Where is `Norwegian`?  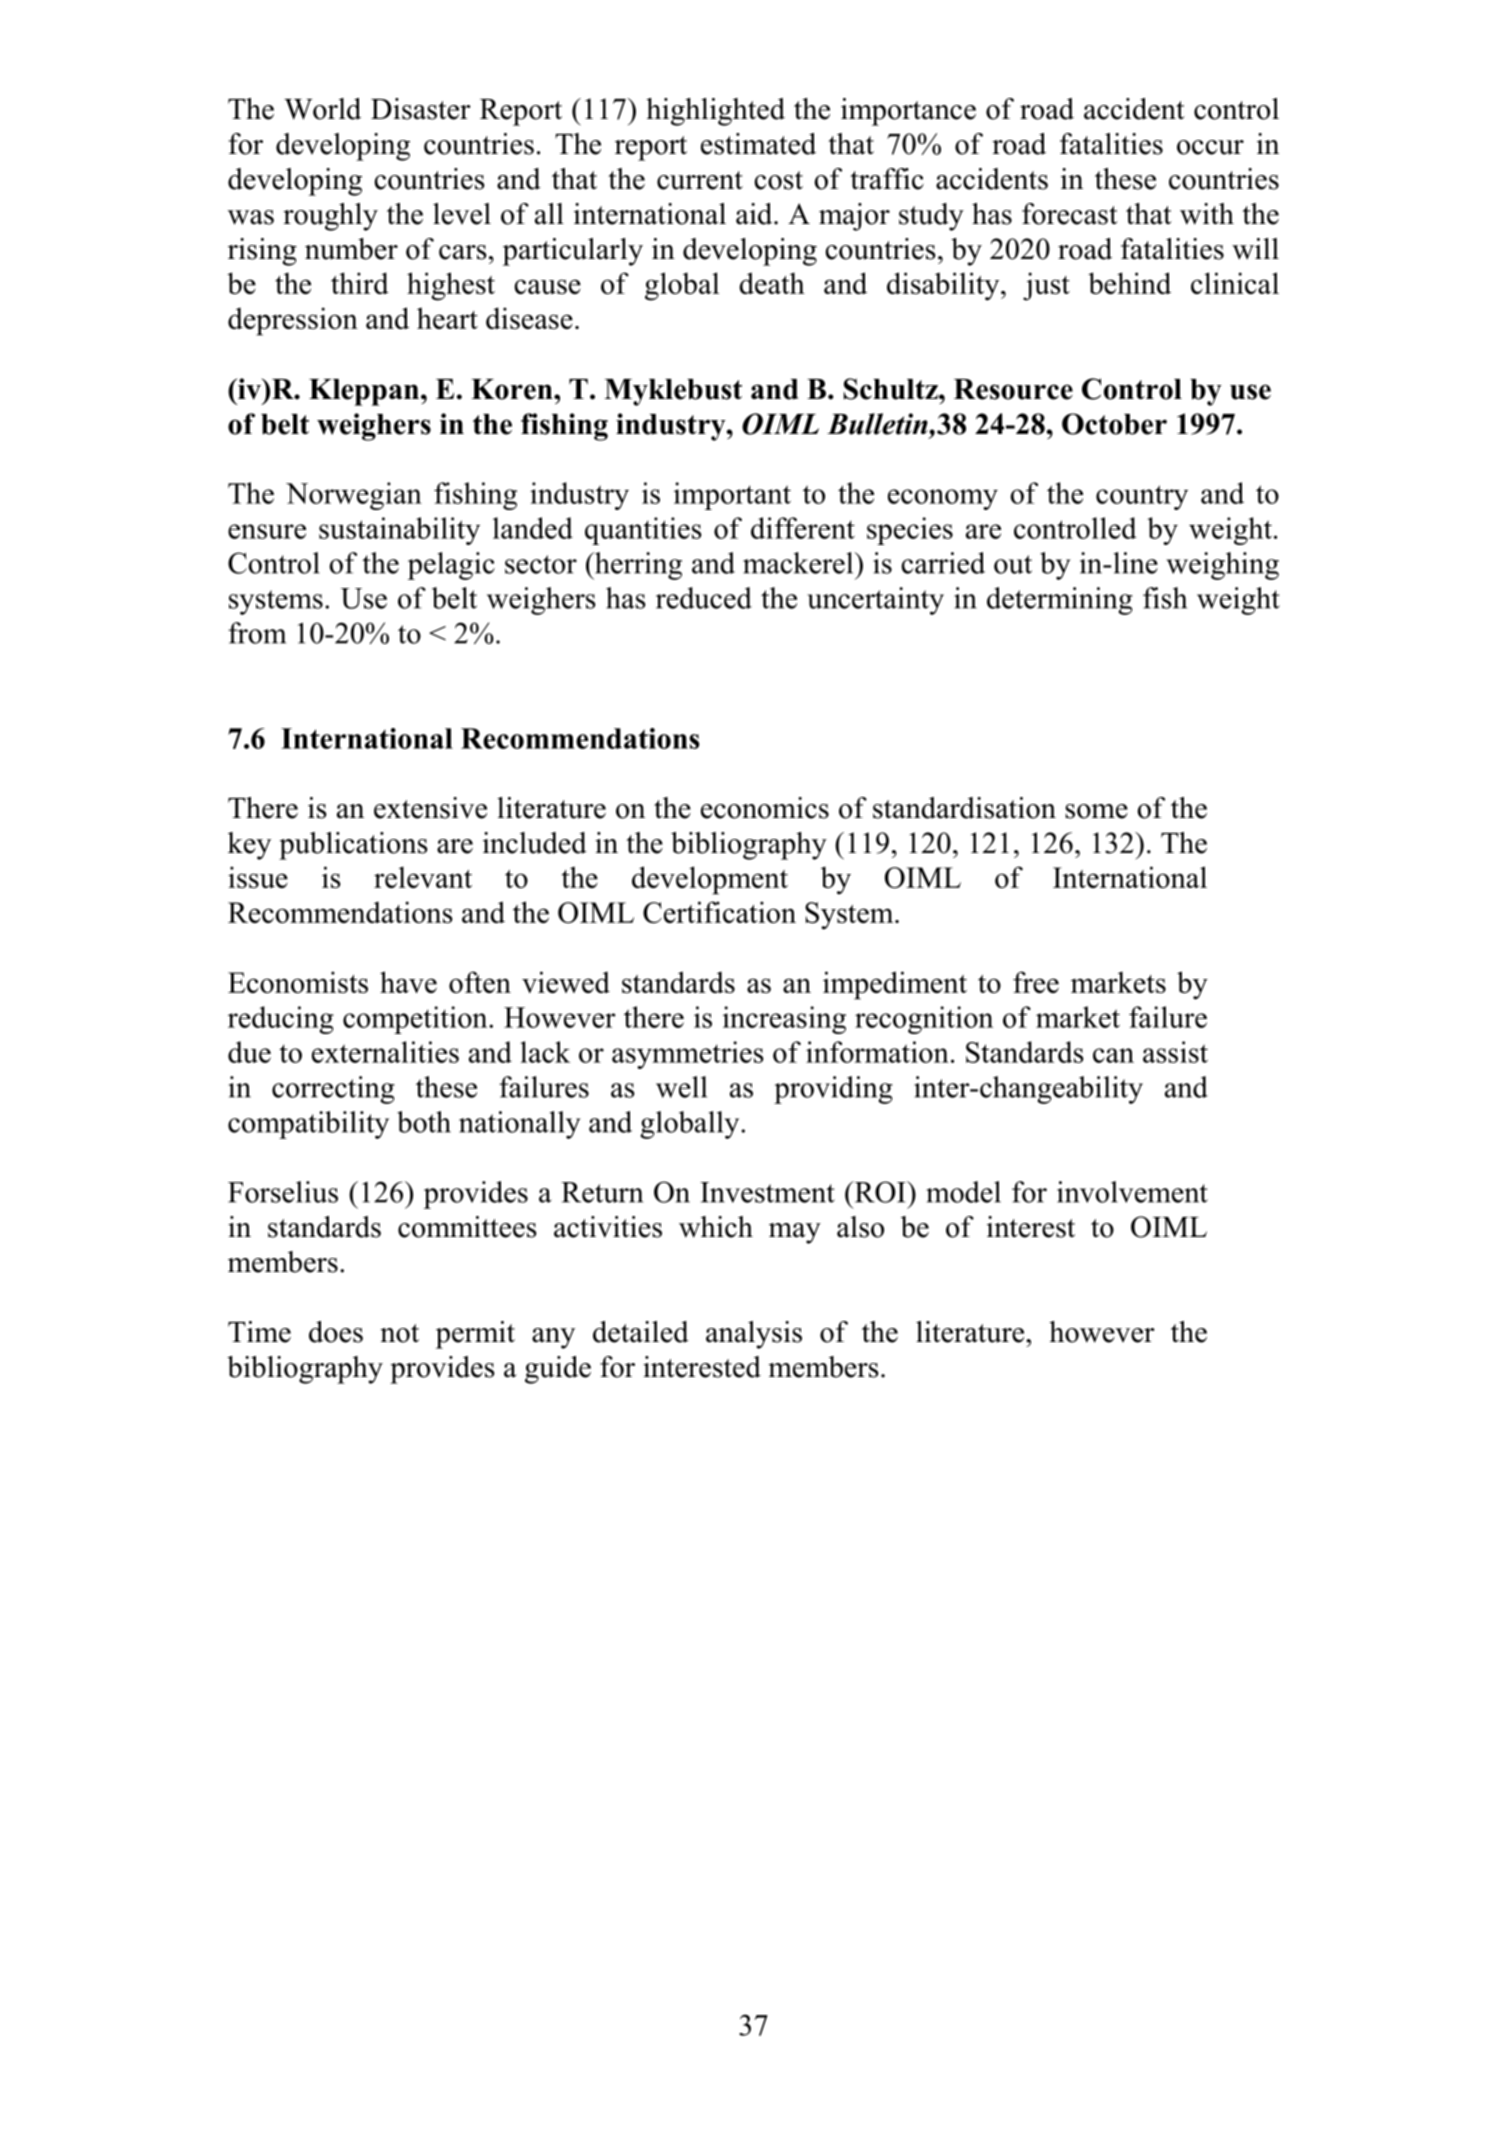
Norwegian is located at coordinates (354, 496).
